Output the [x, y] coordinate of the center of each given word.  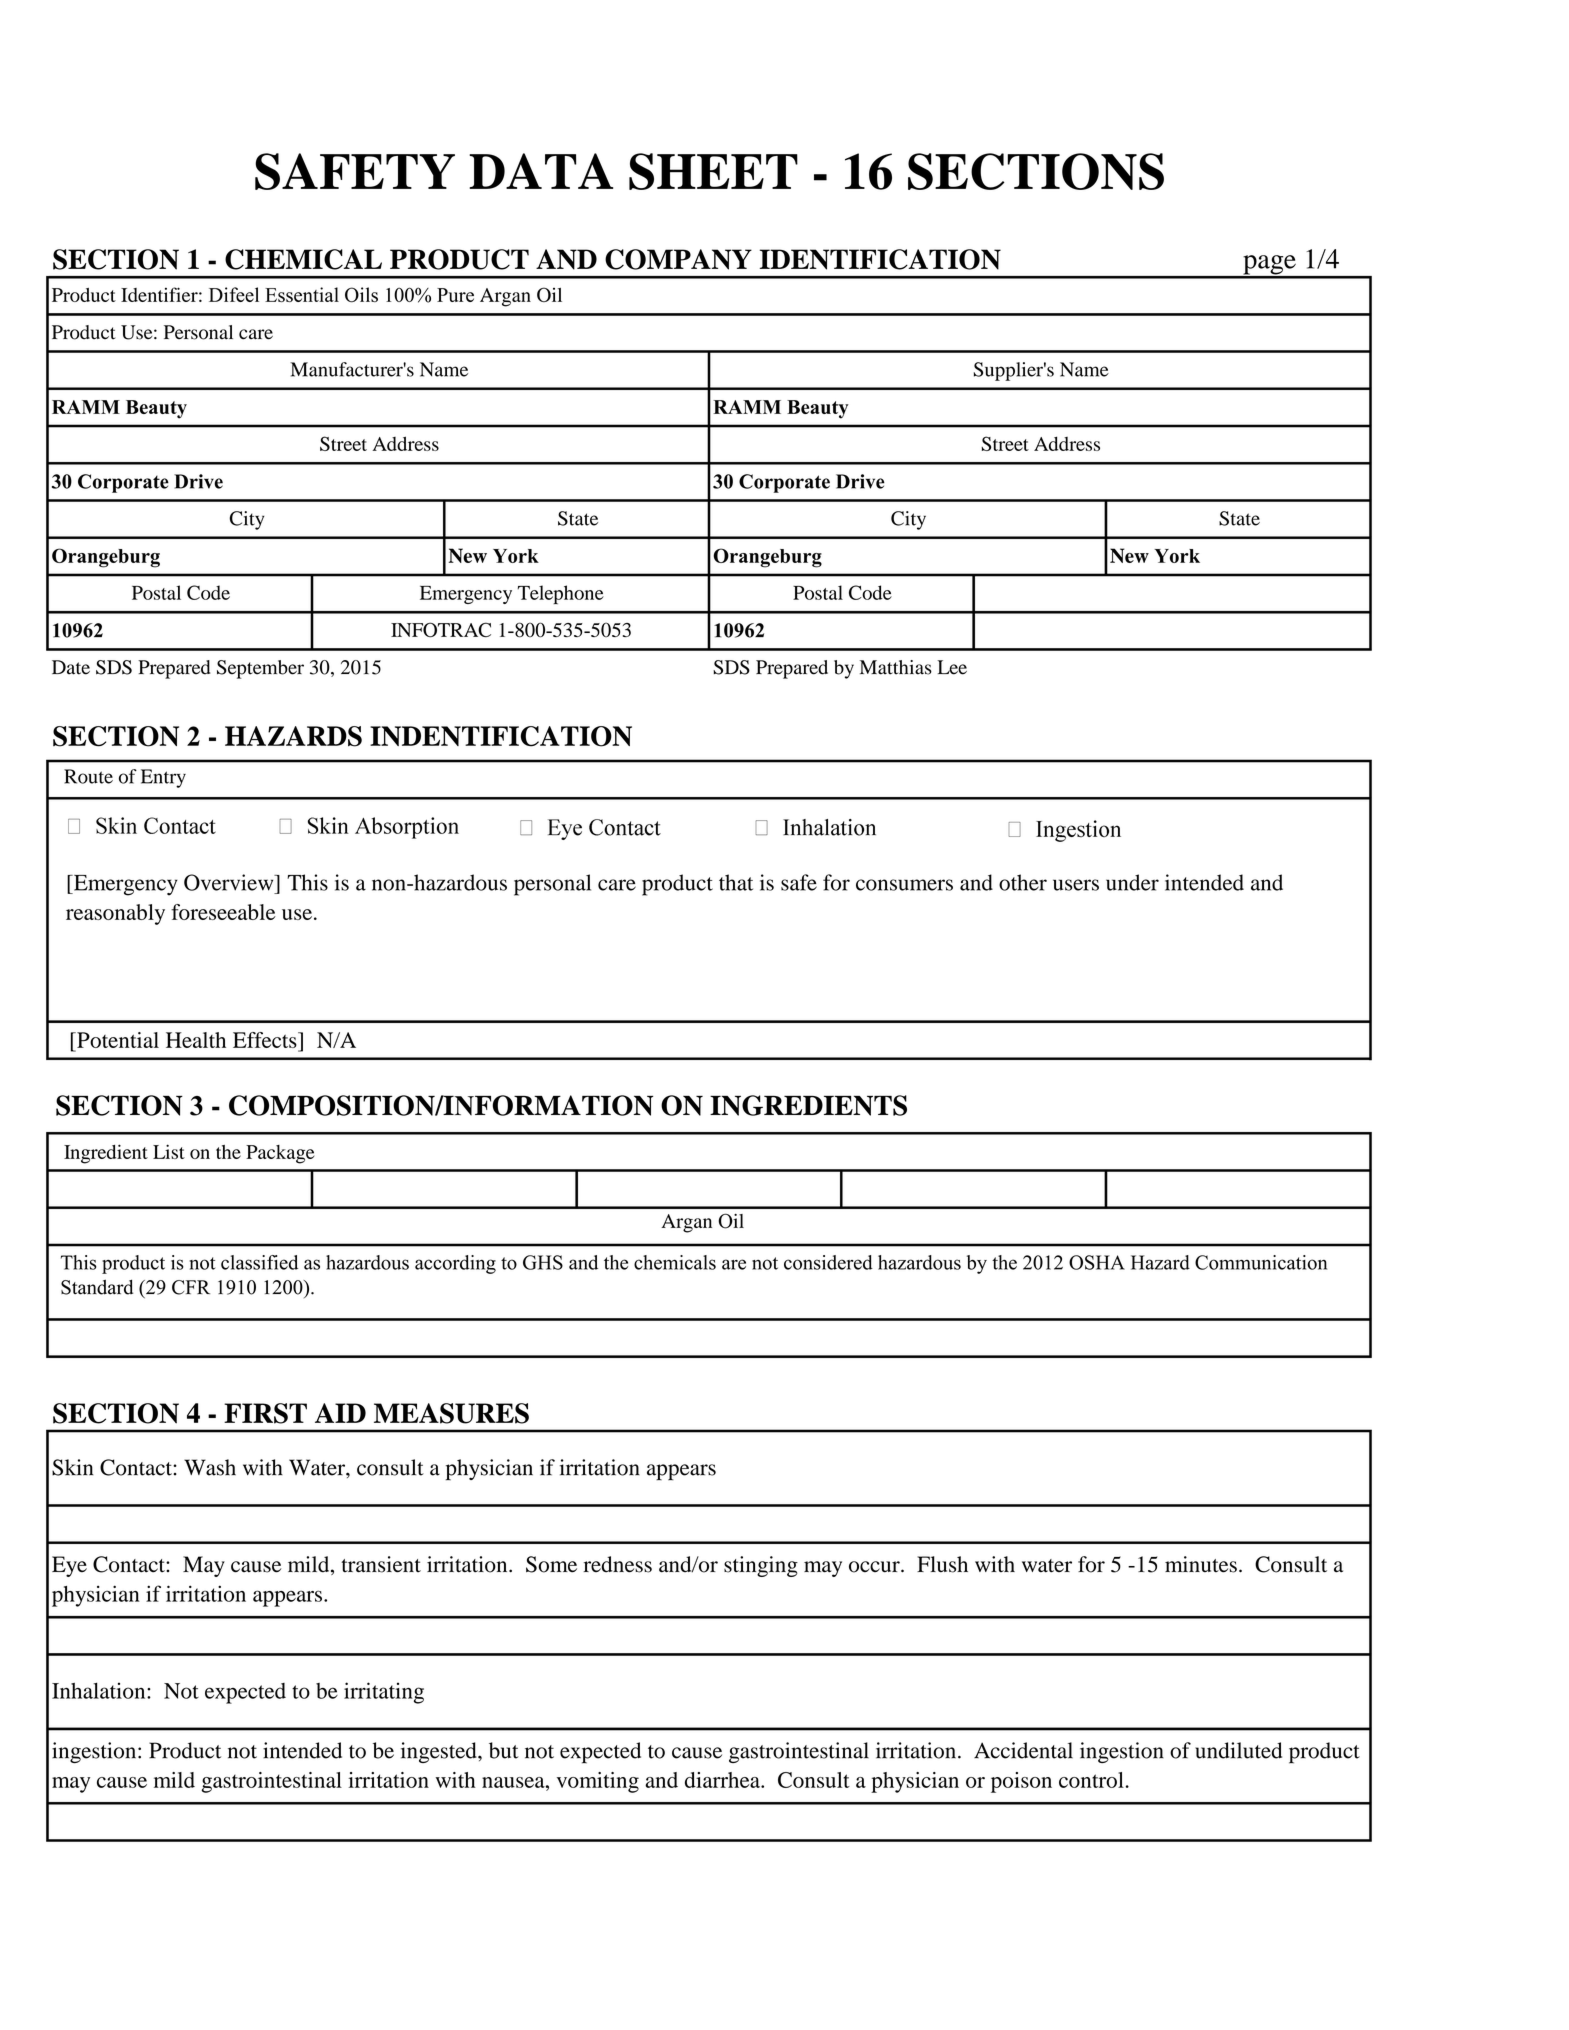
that [736, 882]
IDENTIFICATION [880, 259]
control [1091, 1780]
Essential [302, 294]
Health [196, 1040]
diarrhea [723, 1780]
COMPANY [678, 259]
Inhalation [100, 1690]
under [1132, 882]
